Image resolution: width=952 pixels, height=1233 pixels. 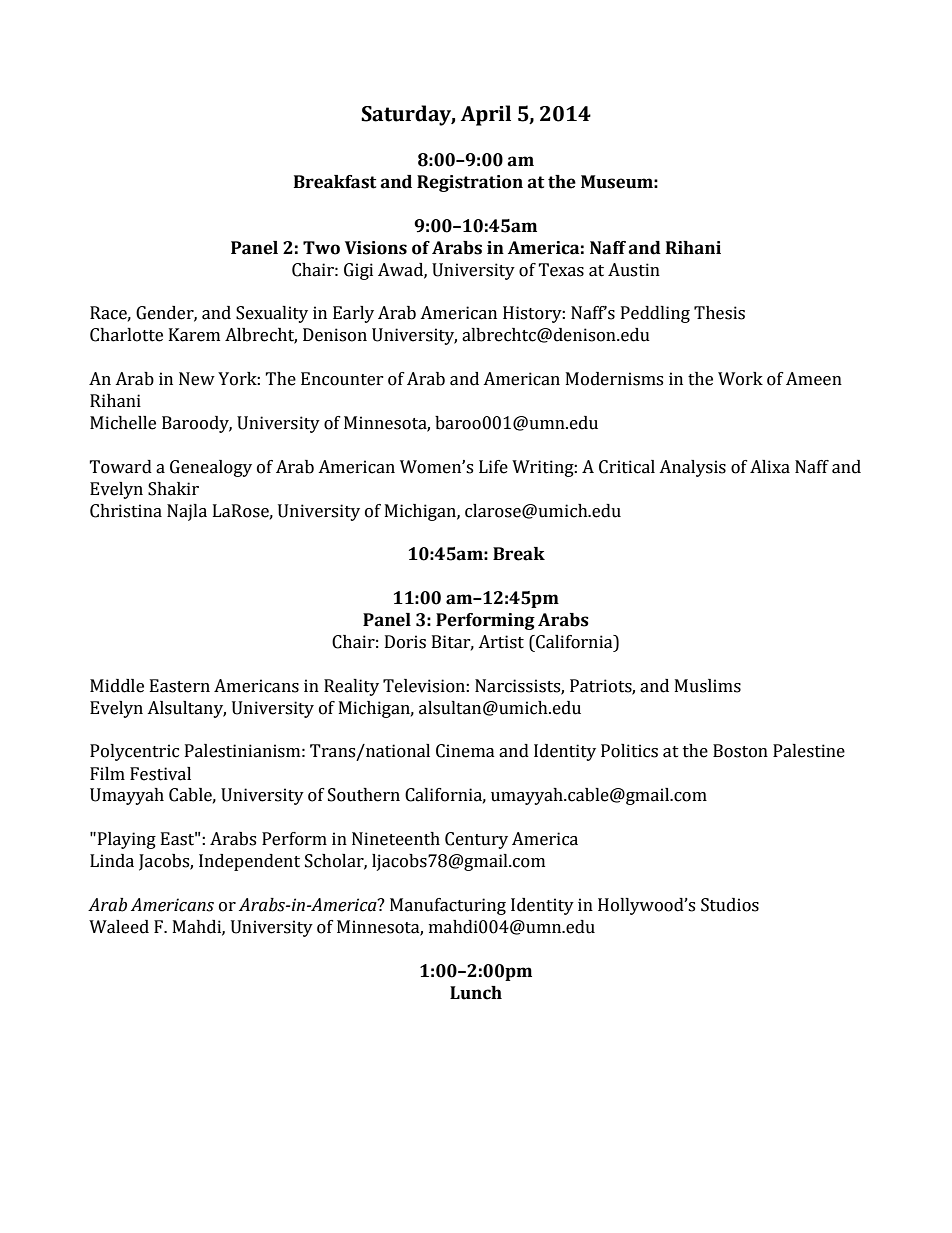 What do you see at coordinates (126, 511) in the screenshot?
I see `Christina` at bounding box center [126, 511].
